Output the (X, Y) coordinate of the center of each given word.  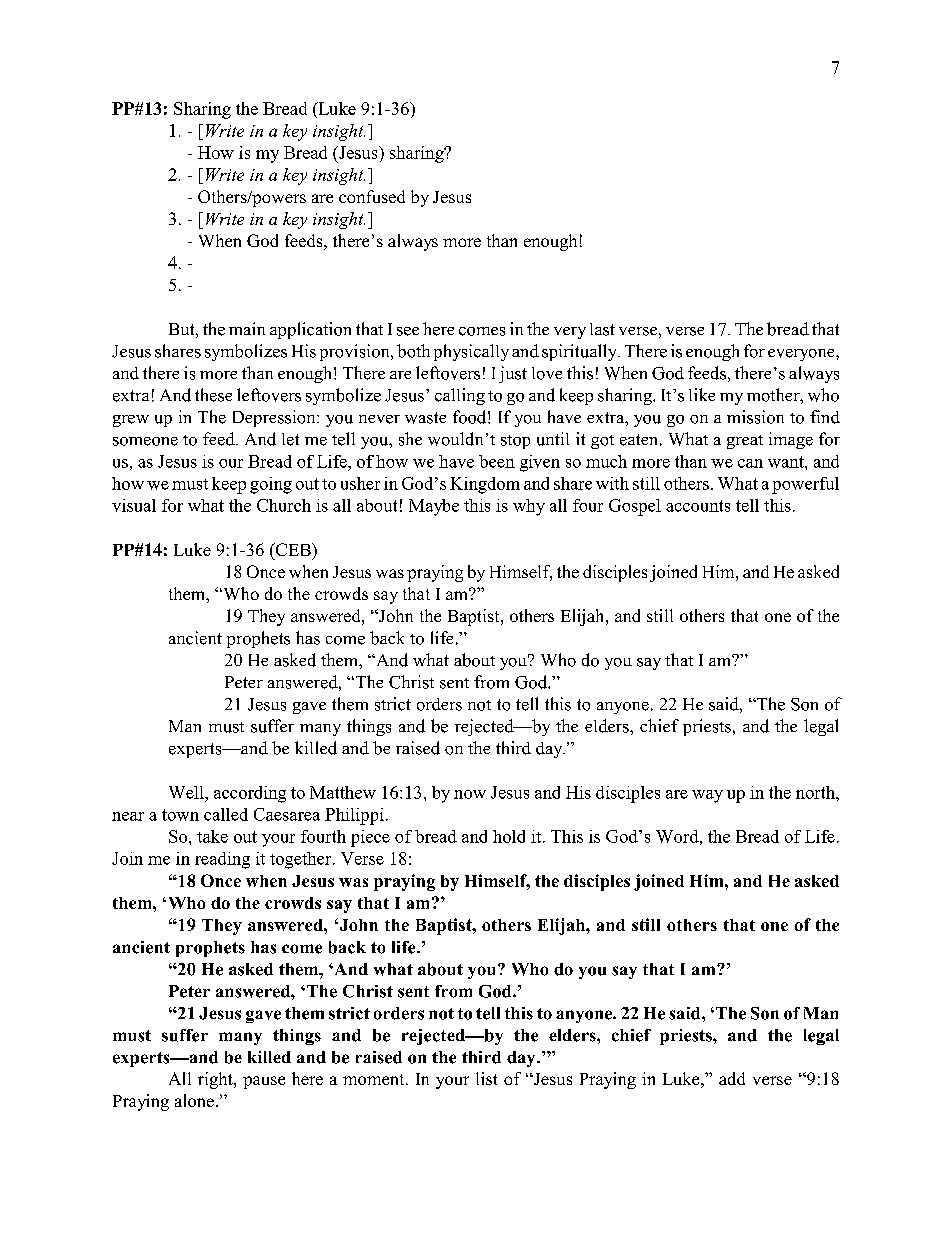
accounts (698, 506)
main (247, 328)
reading (222, 860)
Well (187, 792)
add (732, 1078)
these (213, 395)
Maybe (434, 507)
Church (284, 505)
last (602, 329)
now (470, 794)
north (816, 792)
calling (460, 396)
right (216, 1080)
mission (755, 417)
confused (372, 196)
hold (509, 836)
